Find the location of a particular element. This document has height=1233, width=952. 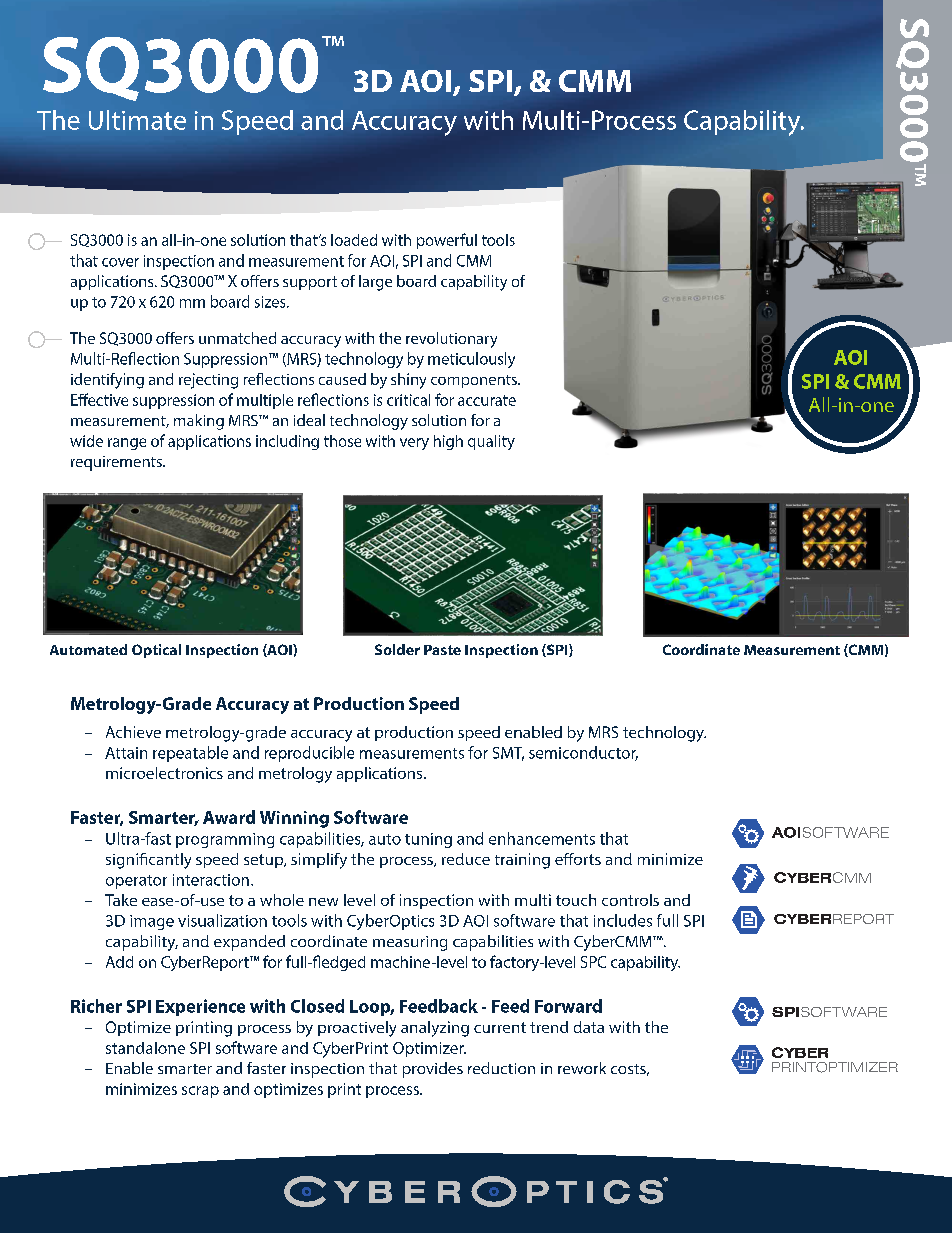

Solder is located at coordinates (397, 649).
